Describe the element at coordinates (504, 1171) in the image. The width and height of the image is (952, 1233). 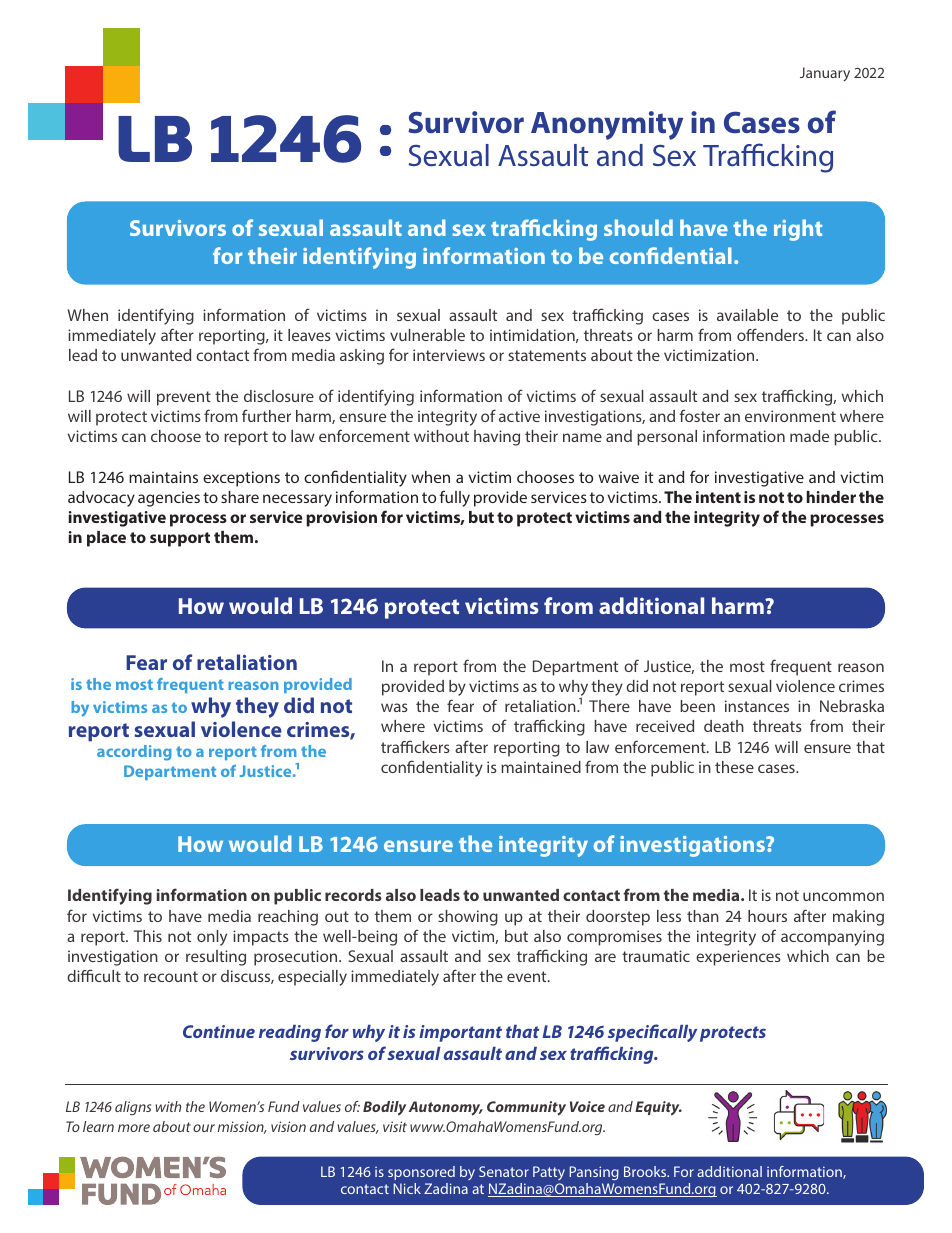
I see `Senator` at that location.
